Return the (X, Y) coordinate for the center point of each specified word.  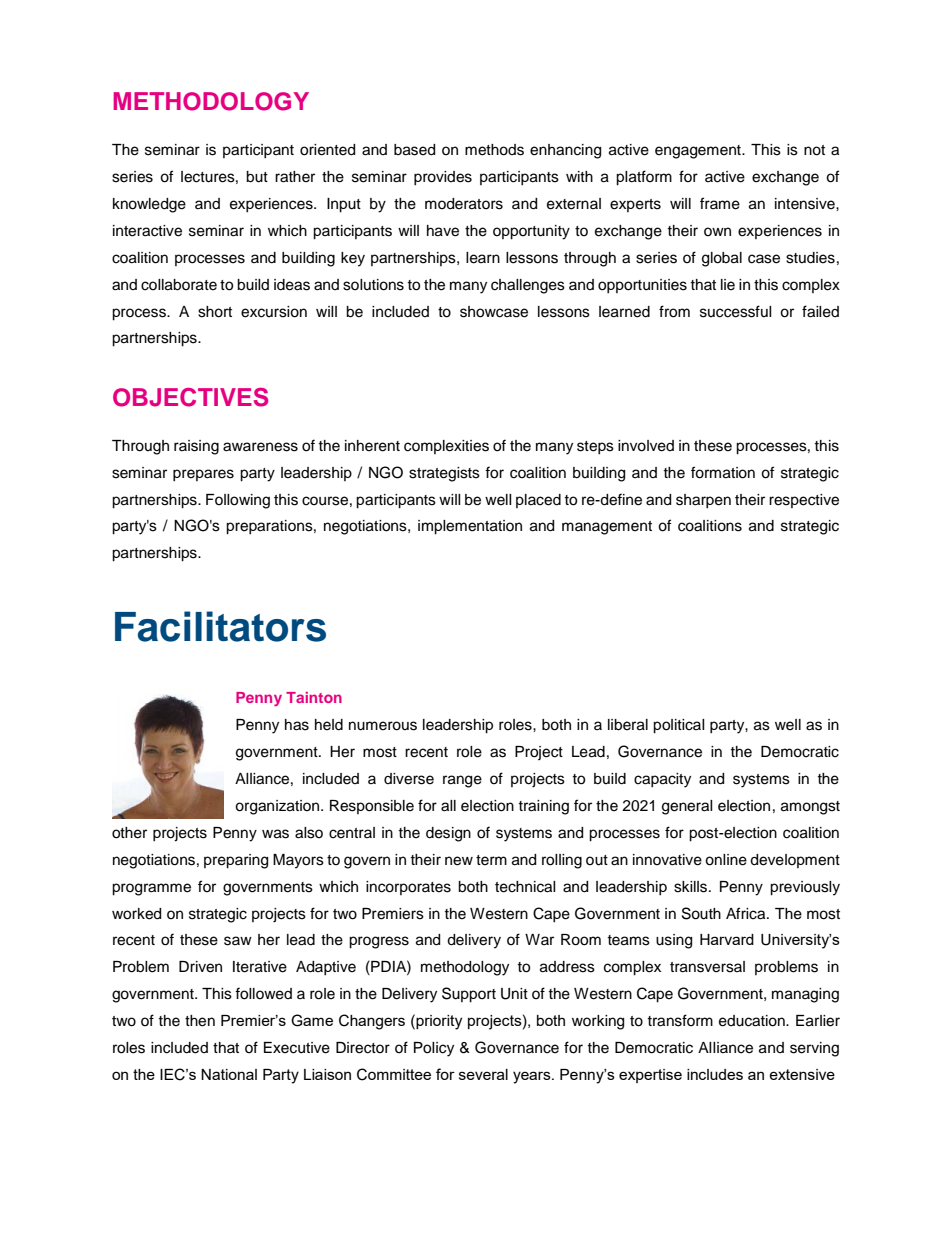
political (679, 726)
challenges (528, 286)
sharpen (703, 501)
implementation (470, 527)
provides (443, 178)
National (229, 1074)
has (297, 725)
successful (736, 311)
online (726, 860)
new (459, 861)
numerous (383, 726)
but (257, 177)
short (215, 312)
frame (720, 203)
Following (238, 501)
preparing (236, 861)
